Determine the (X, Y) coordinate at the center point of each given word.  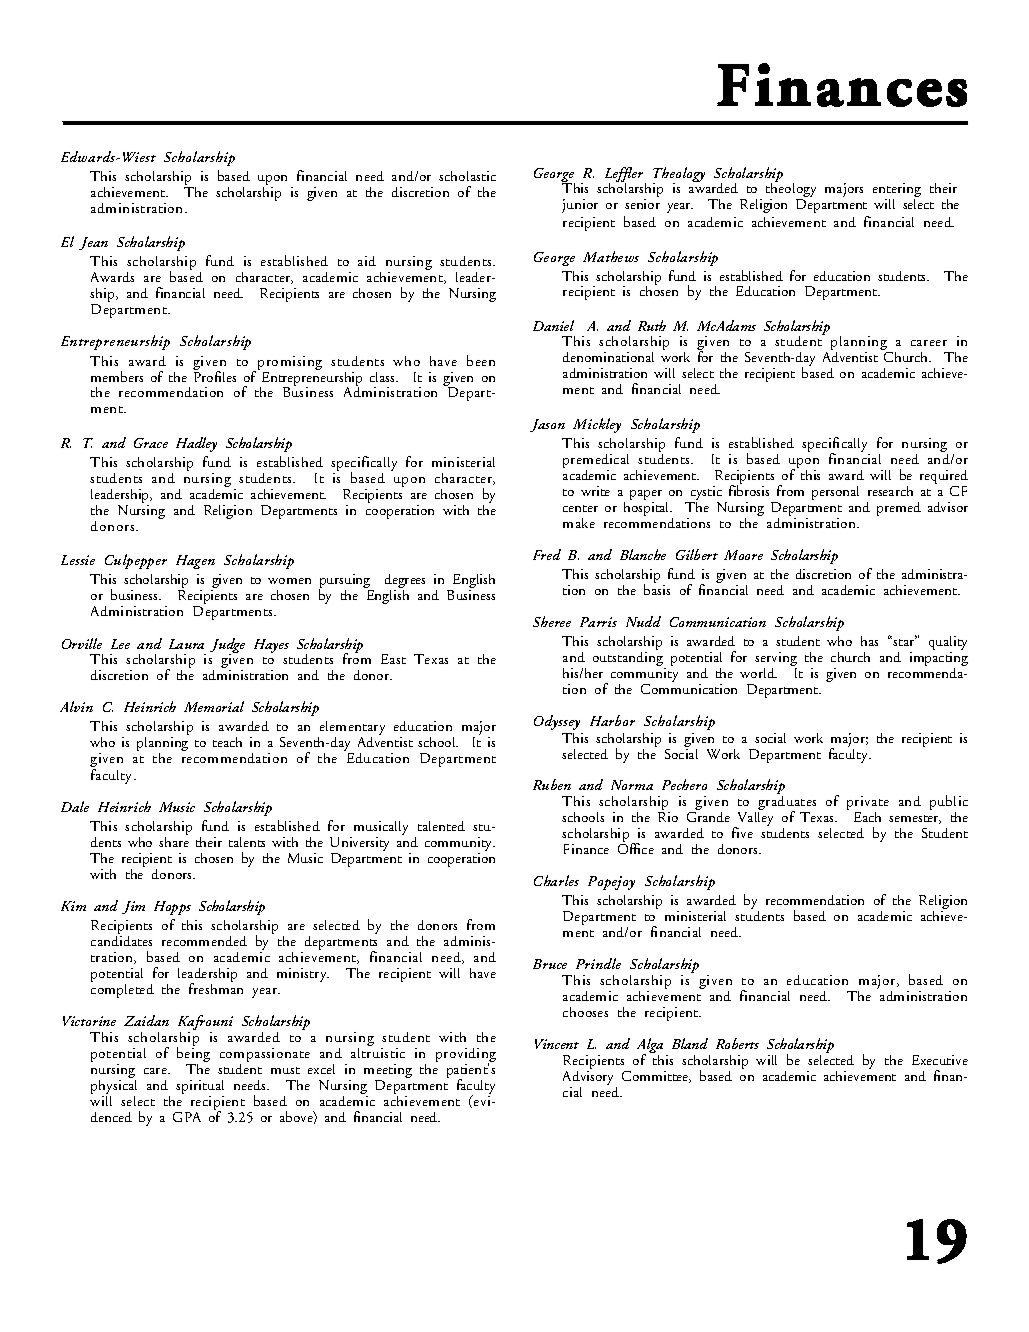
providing (466, 1056)
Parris (598, 622)
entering (897, 191)
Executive (940, 1060)
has (869, 641)
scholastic (467, 176)
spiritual (200, 1088)
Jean (93, 243)
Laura (186, 644)
